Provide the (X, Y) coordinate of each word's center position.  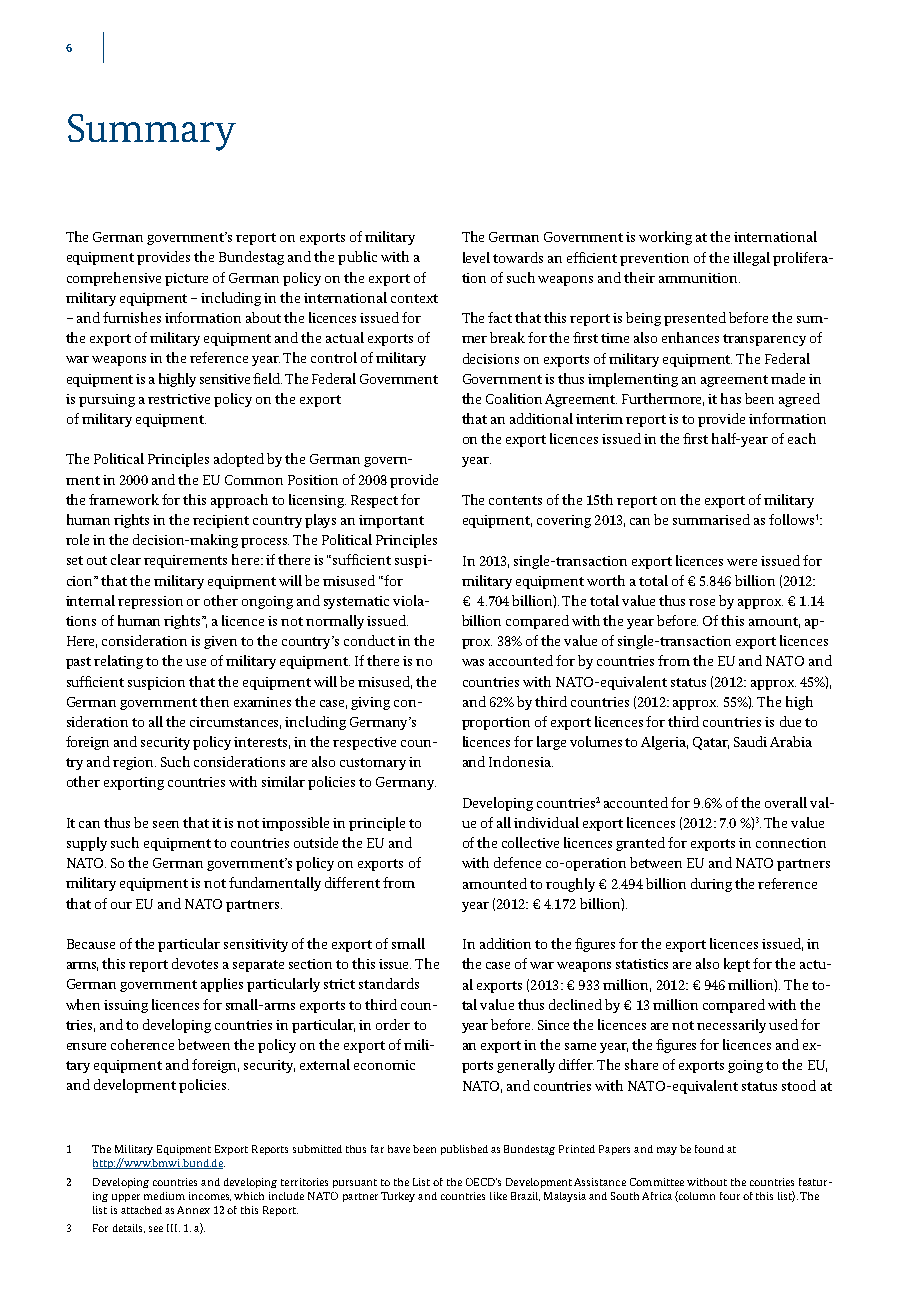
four (730, 1196)
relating (118, 662)
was (473, 662)
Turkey (398, 1197)
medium (164, 1196)
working (665, 238)
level (476, 257)
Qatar (711, 743)
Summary (152, 132)
